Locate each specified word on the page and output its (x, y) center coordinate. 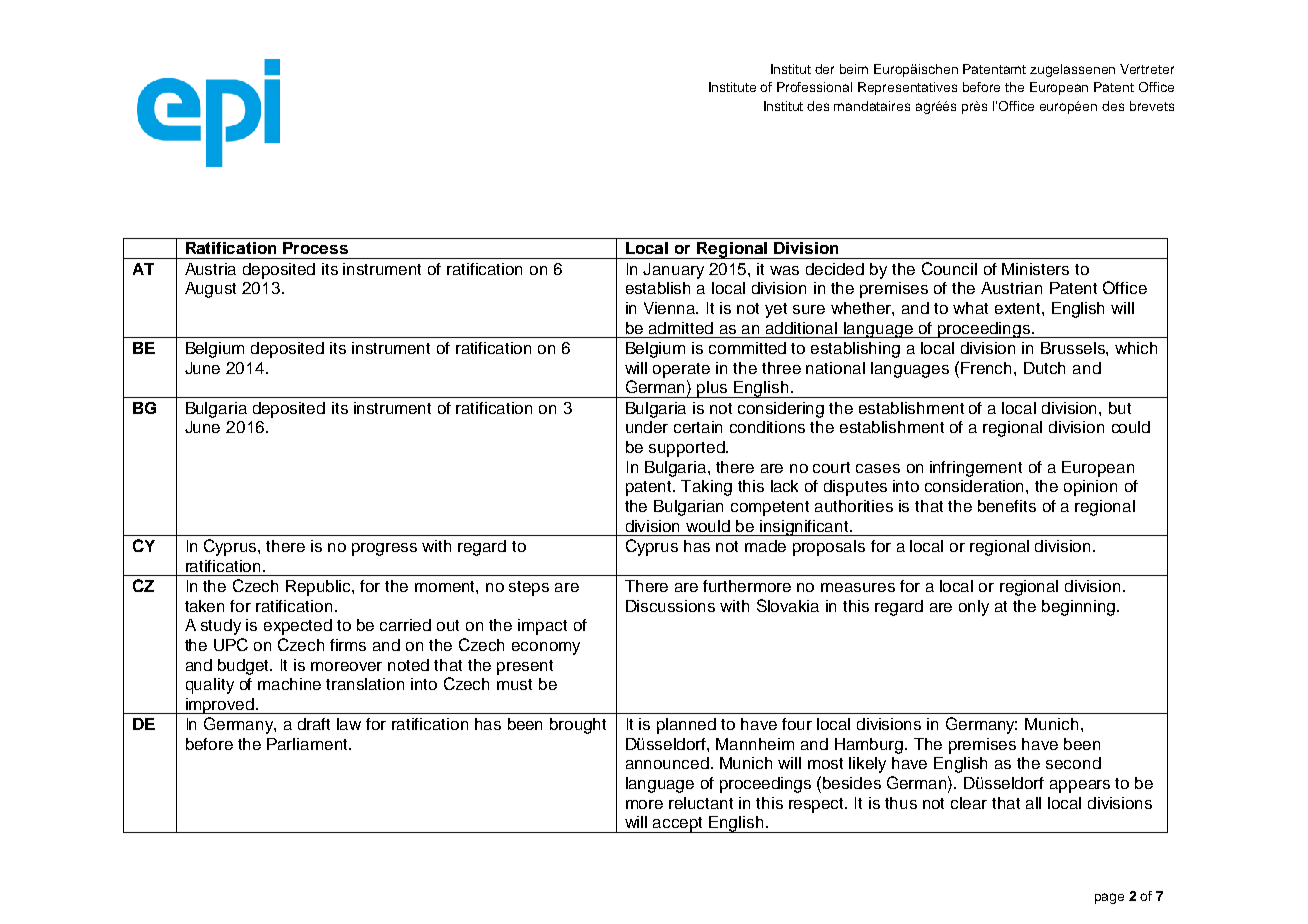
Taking (706, 488)
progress (384, 549)
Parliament (308, 744)
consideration (976, 486)
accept (679, 825)
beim (854, 69)
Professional (814, 87)
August (210, 290)
